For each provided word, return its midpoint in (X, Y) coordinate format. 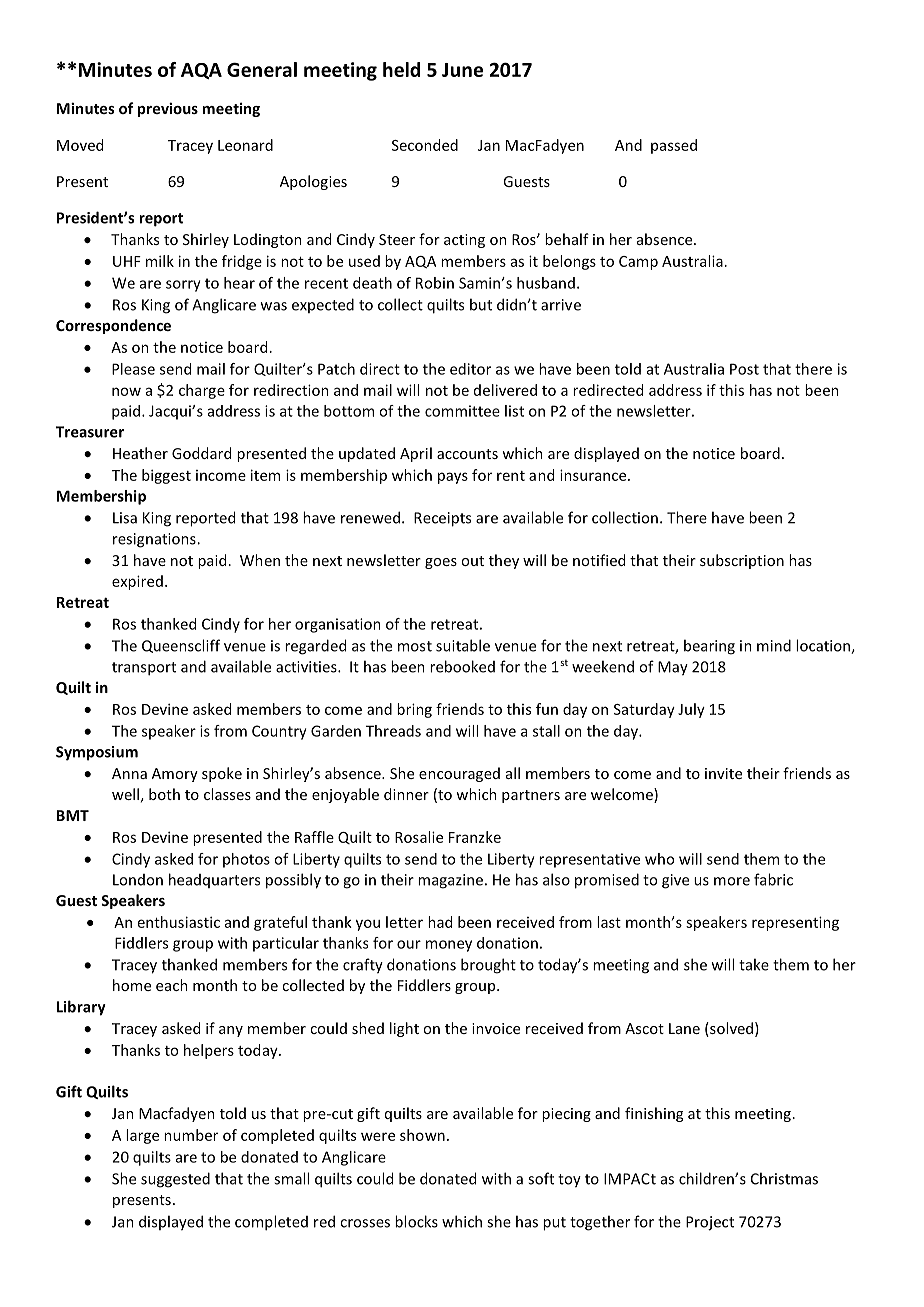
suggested (175, 1180)
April (416, 454)
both (164, 794)
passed (674, 146)
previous (167, 109)
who (659, 859)
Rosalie (419, 837)
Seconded (425, 145)
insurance (594, 475)
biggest (166, 476)
